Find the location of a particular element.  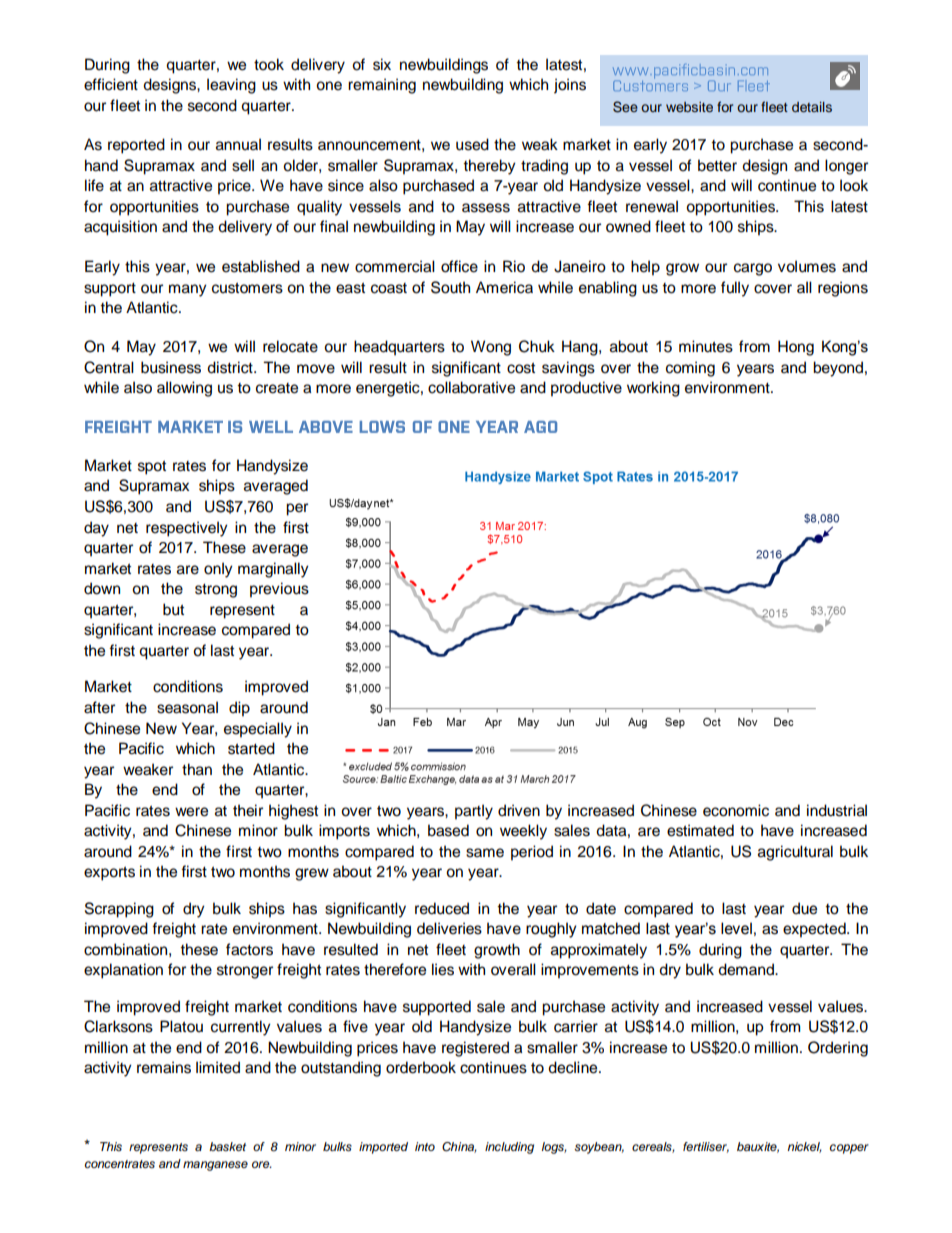

including is located at coordinates (509, 1148).
